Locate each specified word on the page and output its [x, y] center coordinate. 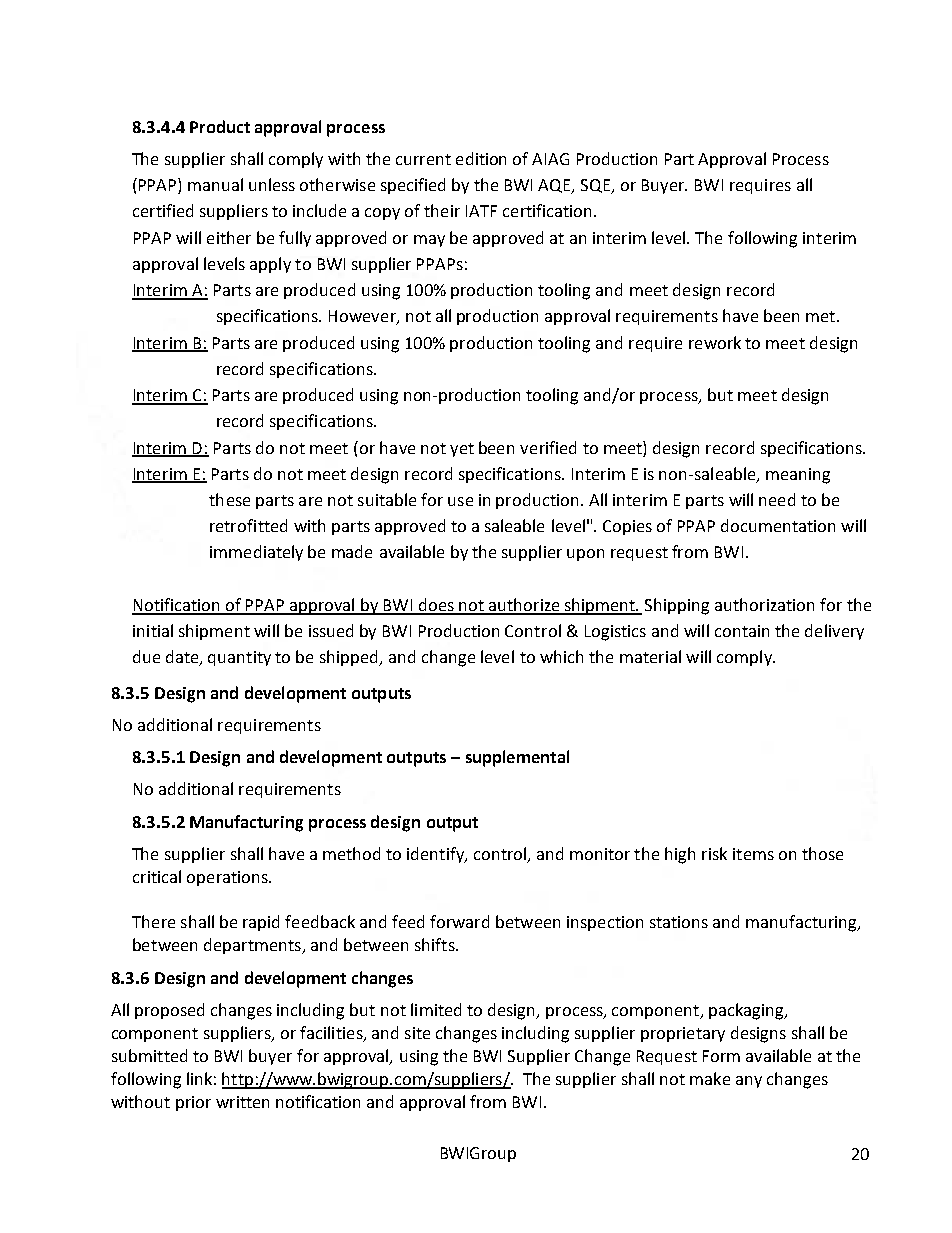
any [749, 1082]
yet [462, 450]
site [417, 1033]
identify [437, 855]
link [199, 1078]
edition [481, 158]
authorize [524, 606]
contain [742, 631]
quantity [239, 658]
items [753, 854]
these [229, 499]
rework [715, 342]
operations [228, 878]
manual [215, 184]
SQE [596, 186]
